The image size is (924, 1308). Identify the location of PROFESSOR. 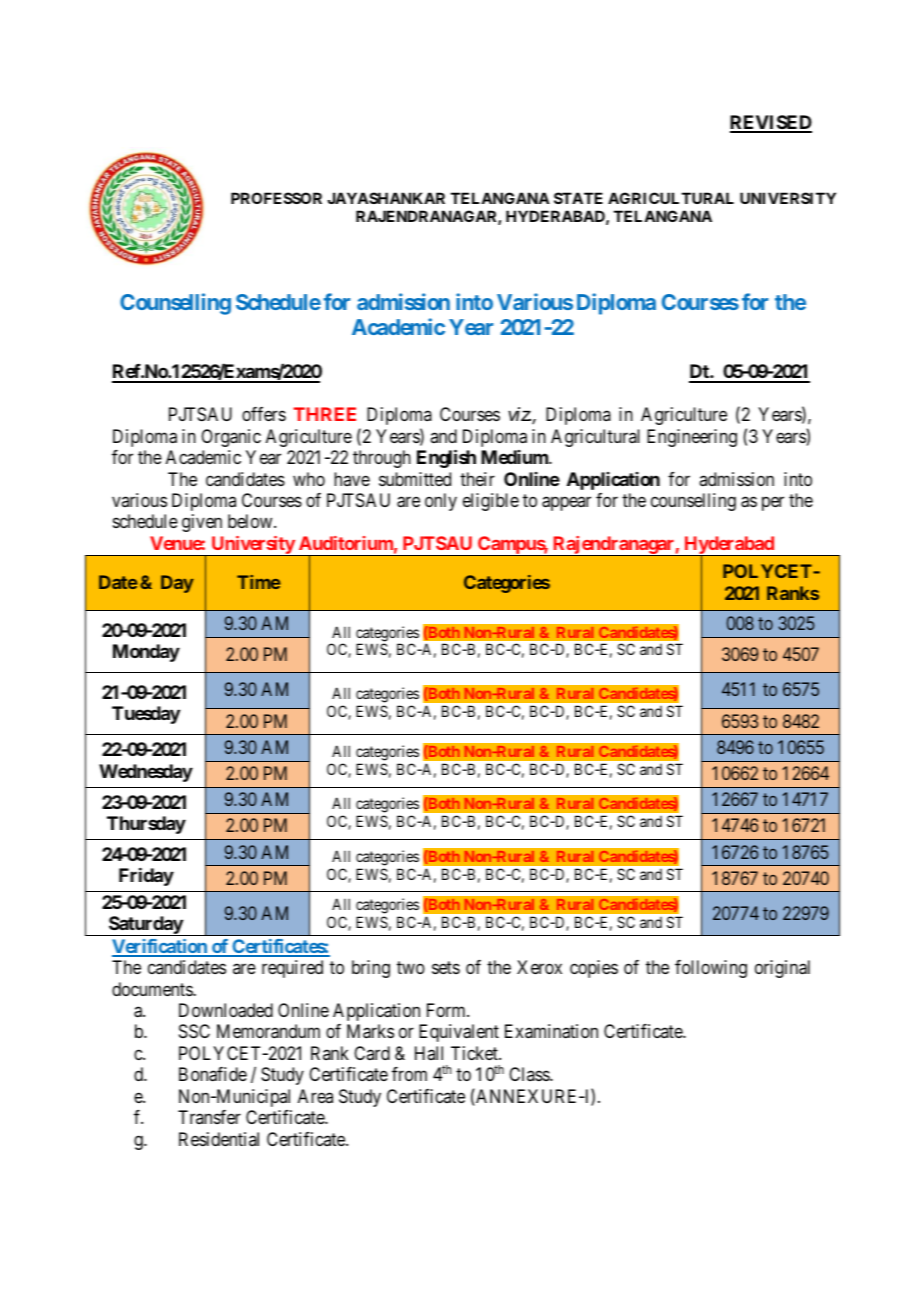
(276, 198).
